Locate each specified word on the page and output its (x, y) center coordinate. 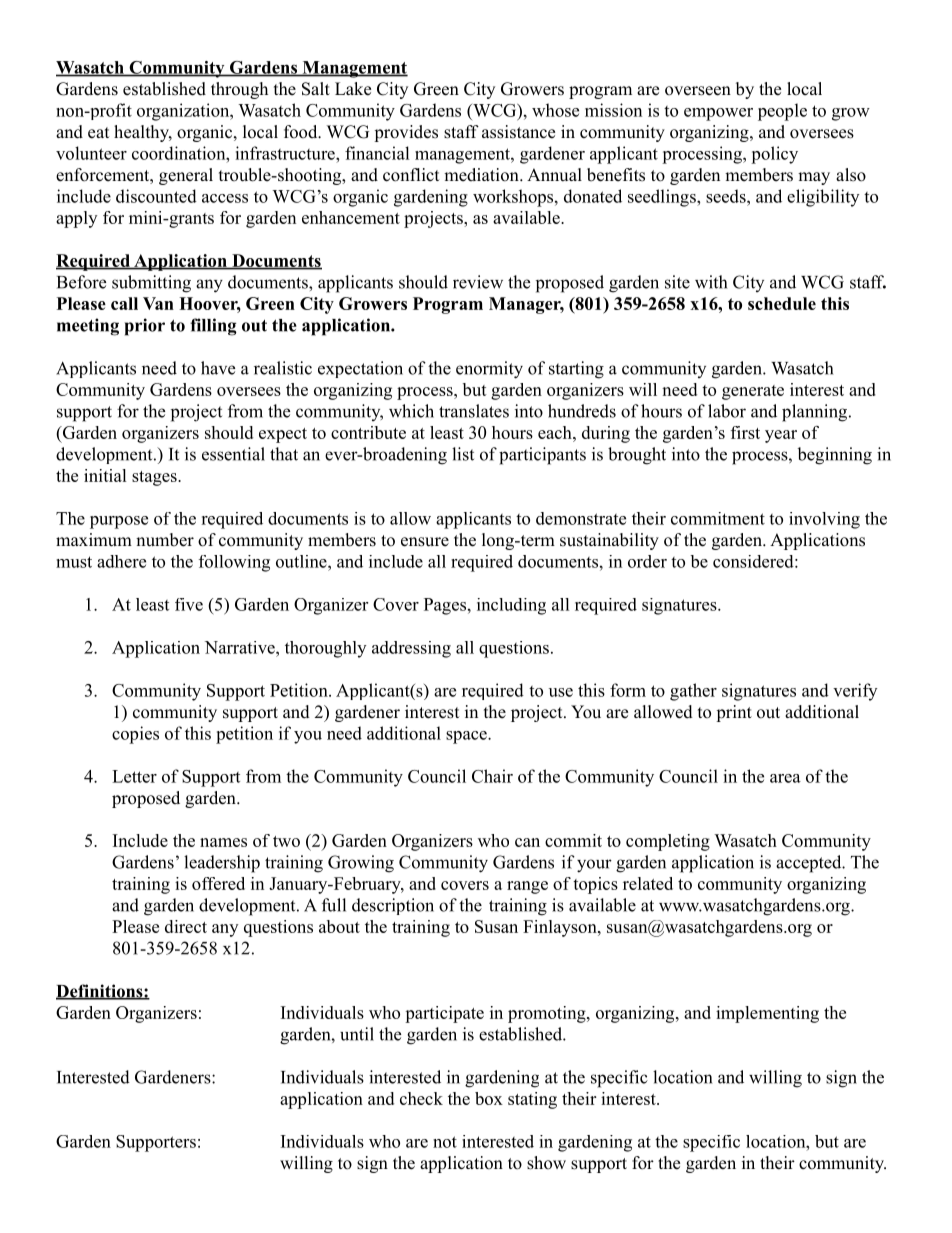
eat (98, 133)
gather (693, 692)
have (218, 368)
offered (218, 883)
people (782, 112)
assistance (518, 132)
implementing (767, 1014)
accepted (810, 864)
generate (753, 392)
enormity (489, 370)
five (189, 604)
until (357, 1034)
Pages (445, 606)
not (445, 1142)
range (527, 887)
